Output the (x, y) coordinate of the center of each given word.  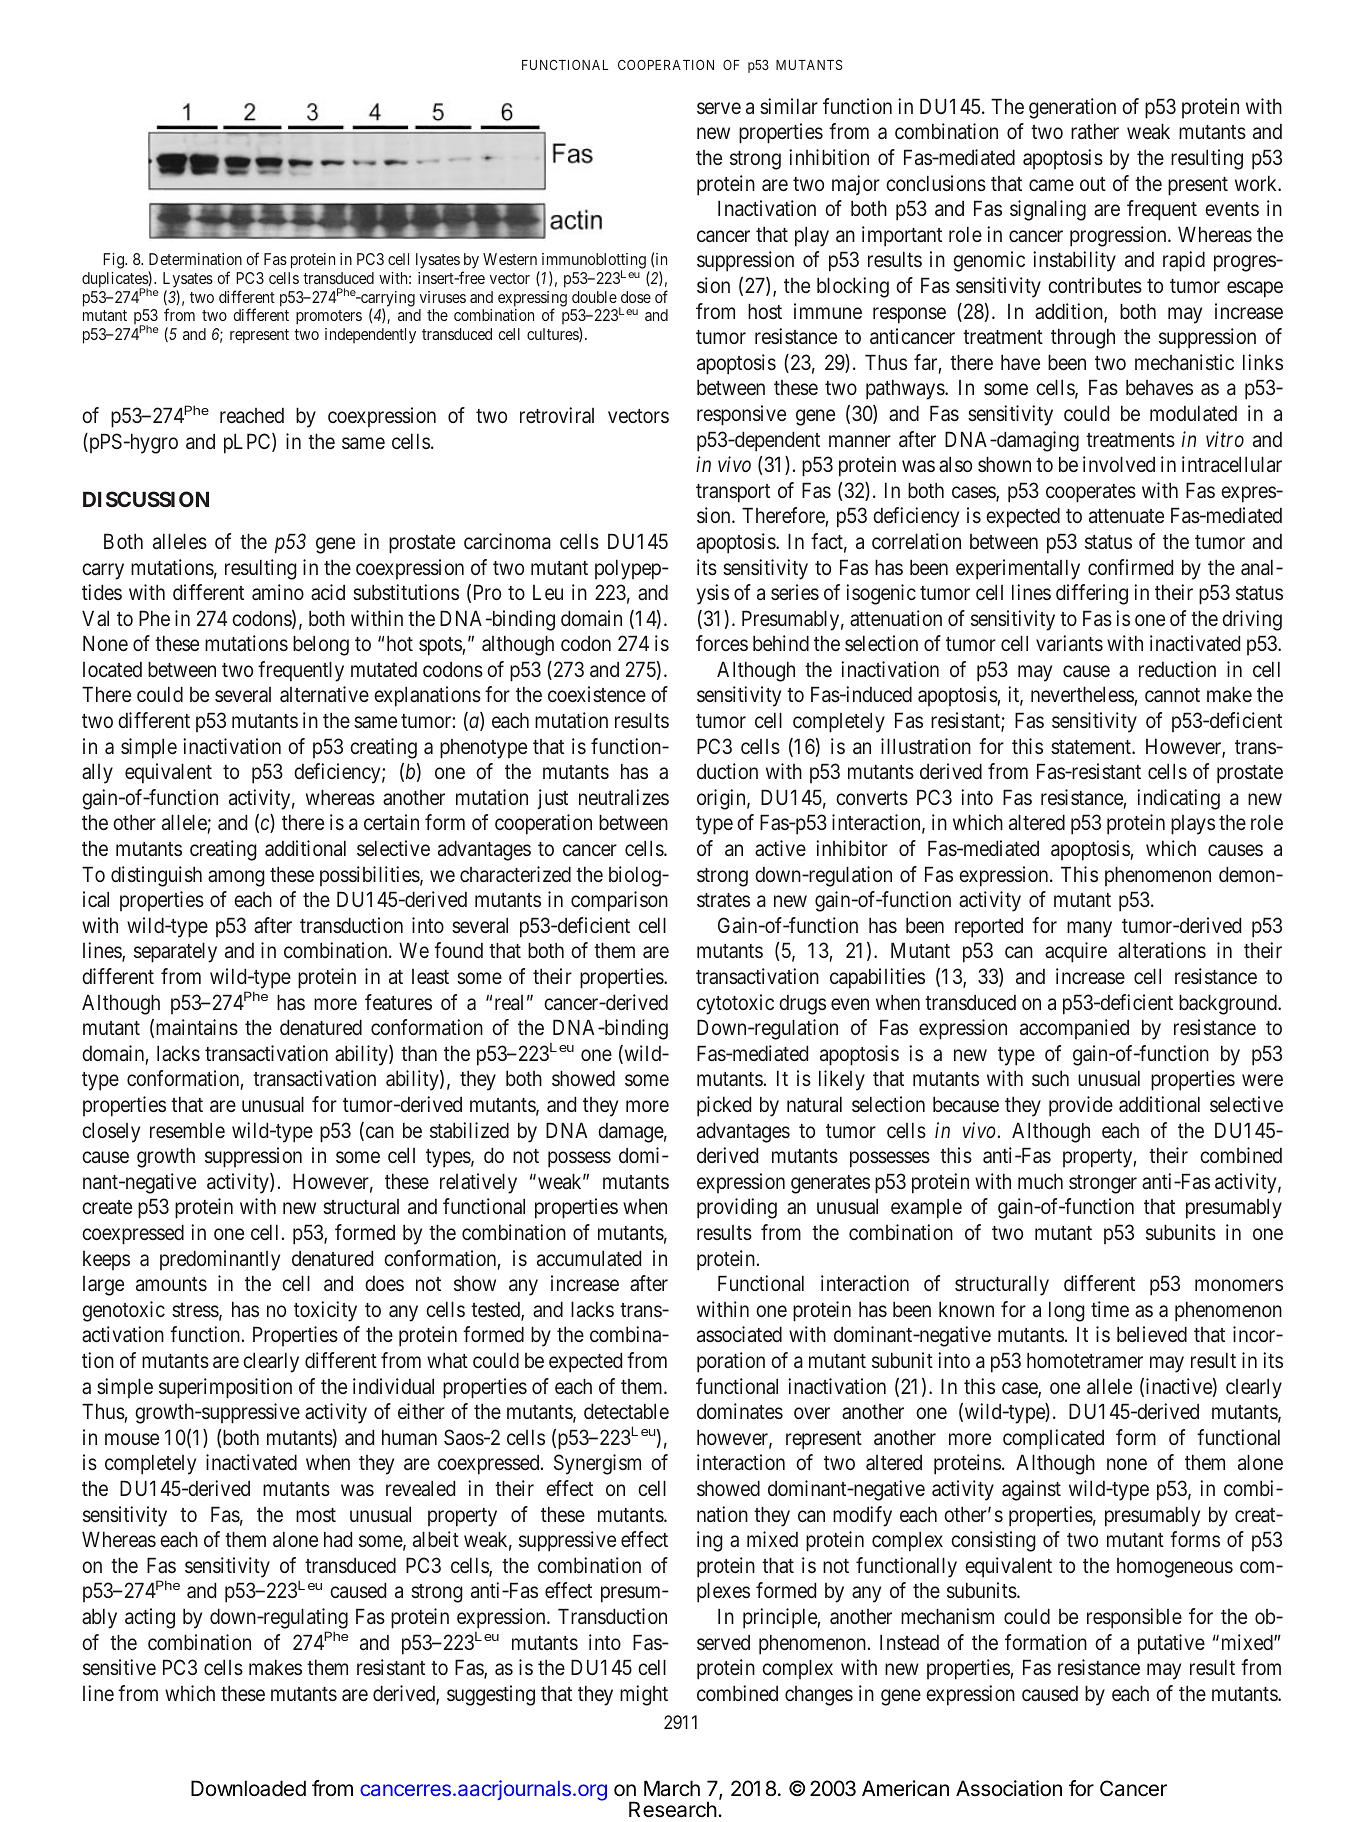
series (795, 592)
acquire (1076, 952)
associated (739, 1334)
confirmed (1130, 567)
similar (789, 106)
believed (1152, 1334)
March (672, 1788)
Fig (114, 261)
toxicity (325, 1311)
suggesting (491, 1695)
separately (175, 952)
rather (1095, 131)
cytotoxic (735, 1004)
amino (278, 592)
